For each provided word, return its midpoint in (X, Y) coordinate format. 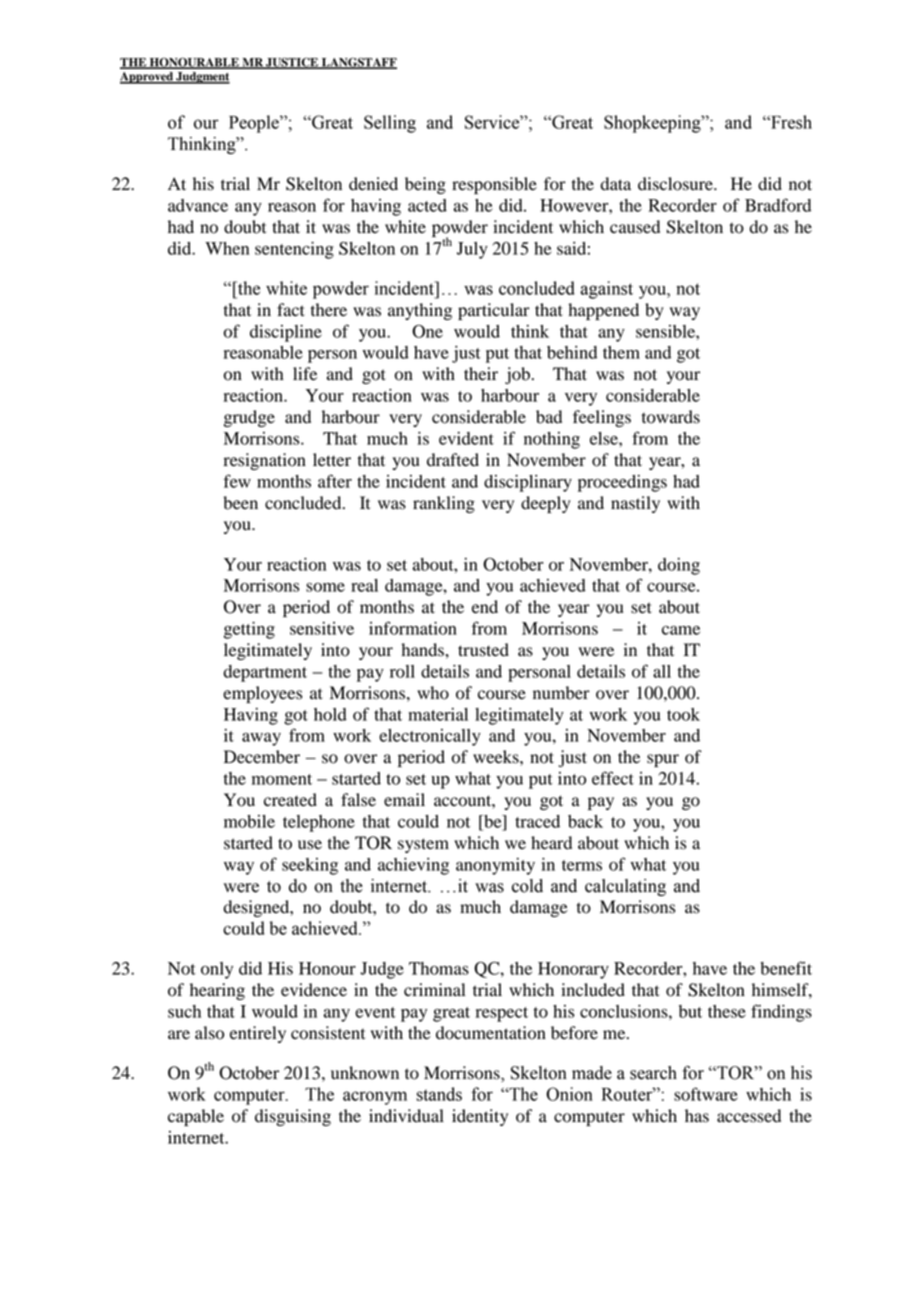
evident (466, 438)
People (255, 124)
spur (663, 760)
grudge (249, 418)
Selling (390, 124)
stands (439, 1094)
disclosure (676, 184)
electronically (430, 737)
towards (671, 417)
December (262, 757)
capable (196, 1117)
